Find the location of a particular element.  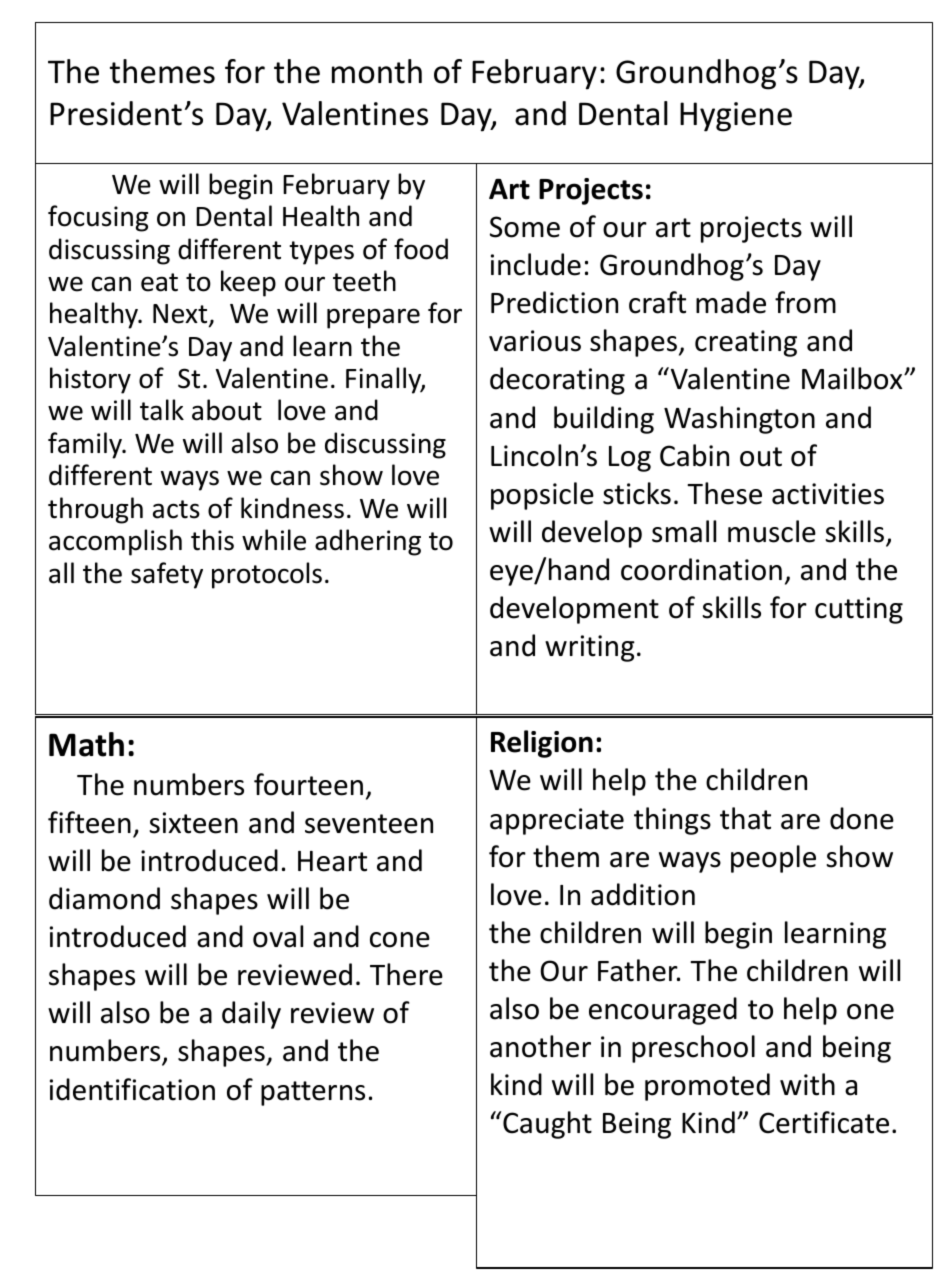

coordination is located at coordinates (701, 569).
